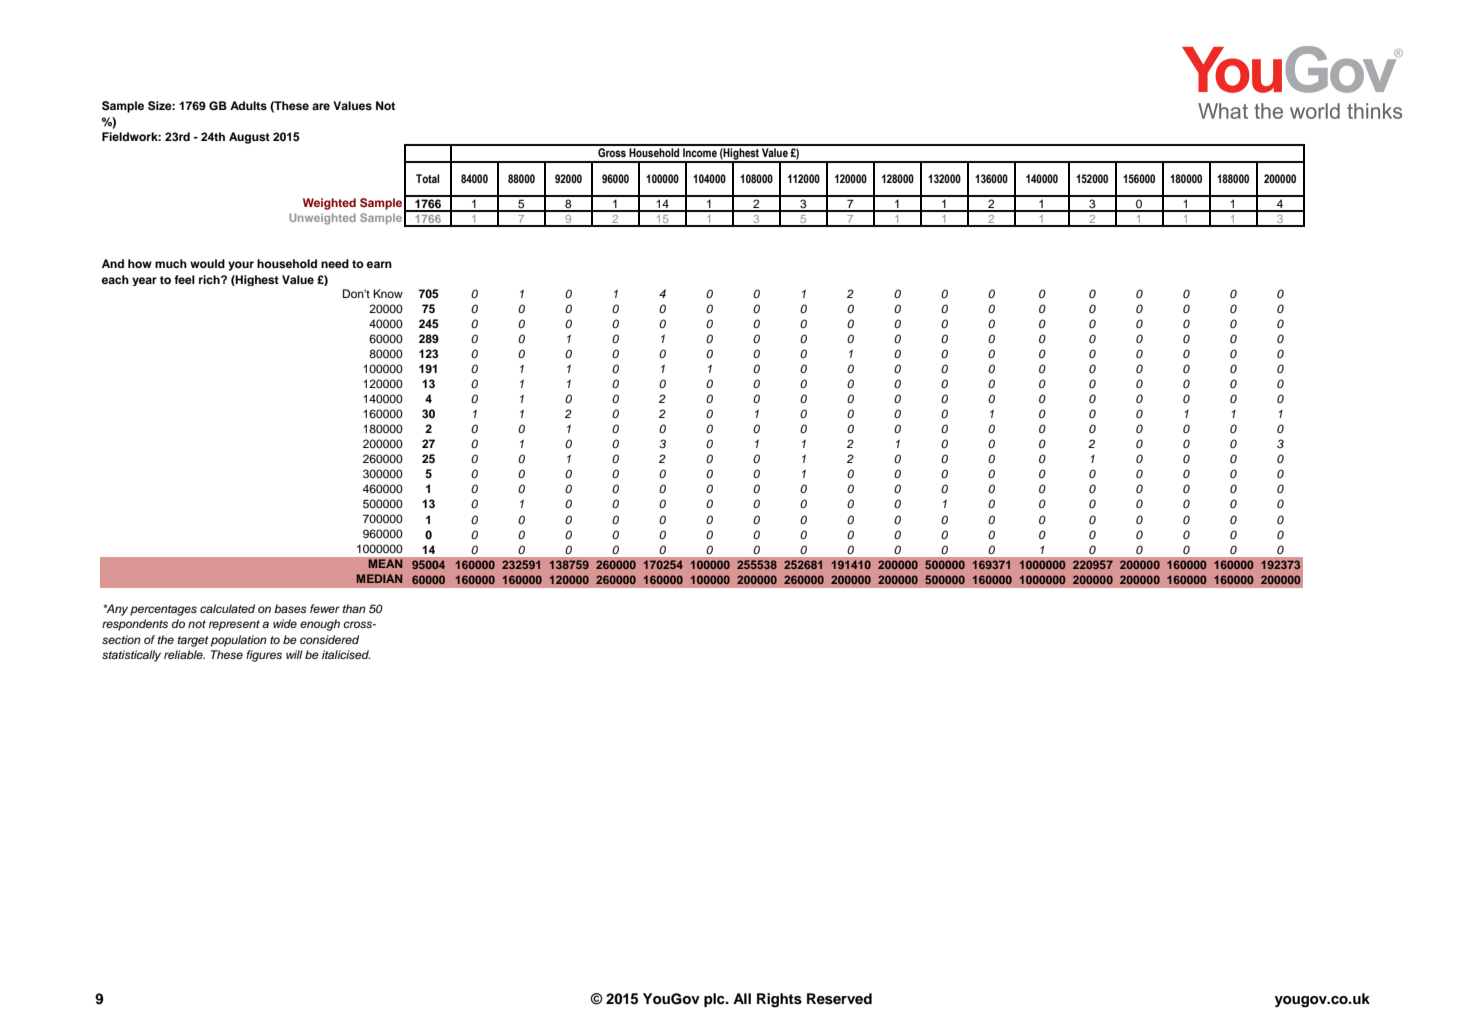 Image resolution: width=1465 pixels, height=1036 pixels. I want to click on calculated, so click(227, 608).
